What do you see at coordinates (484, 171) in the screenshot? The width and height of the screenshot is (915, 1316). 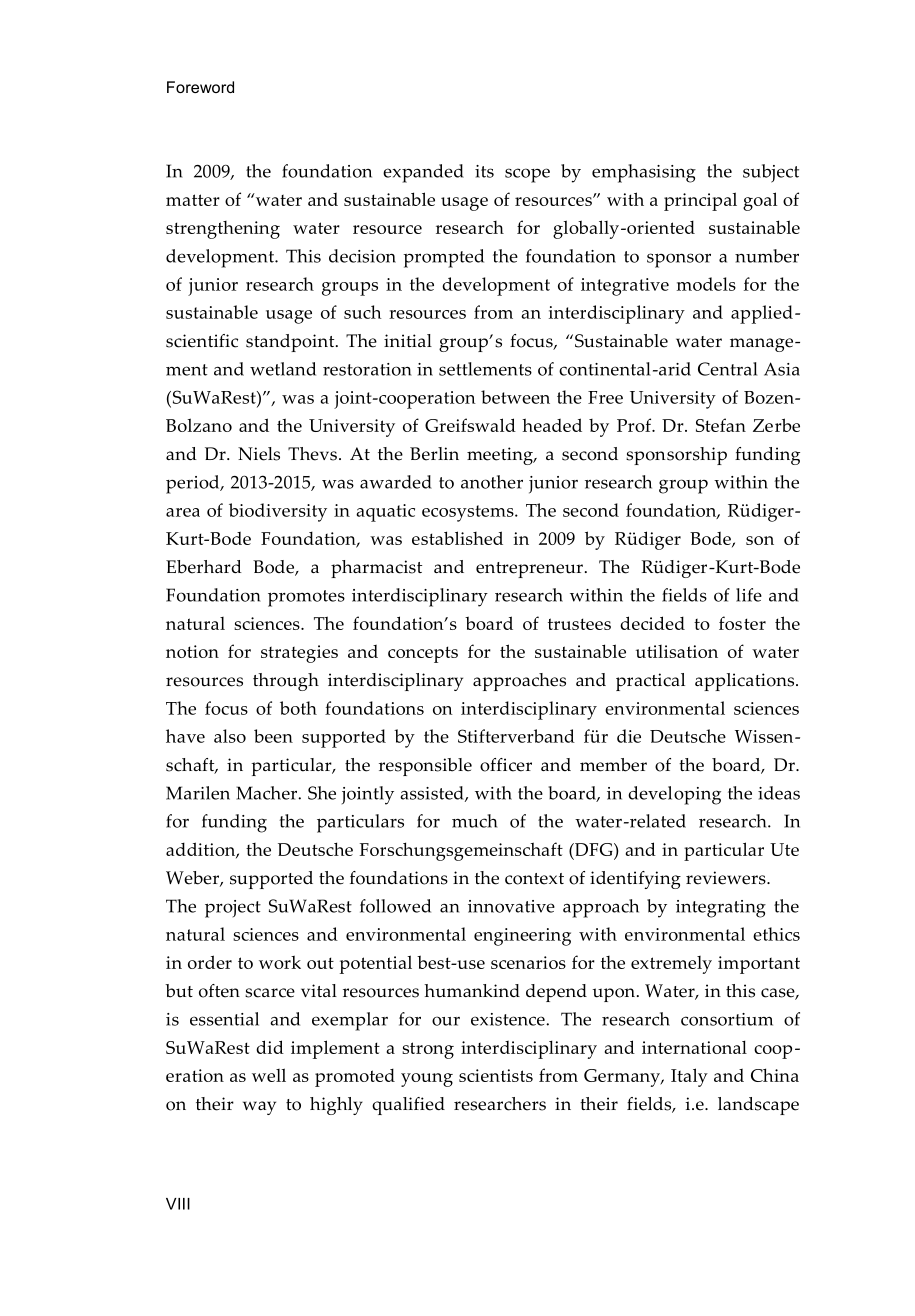 I see `its` at bounding box center [484, 171].
